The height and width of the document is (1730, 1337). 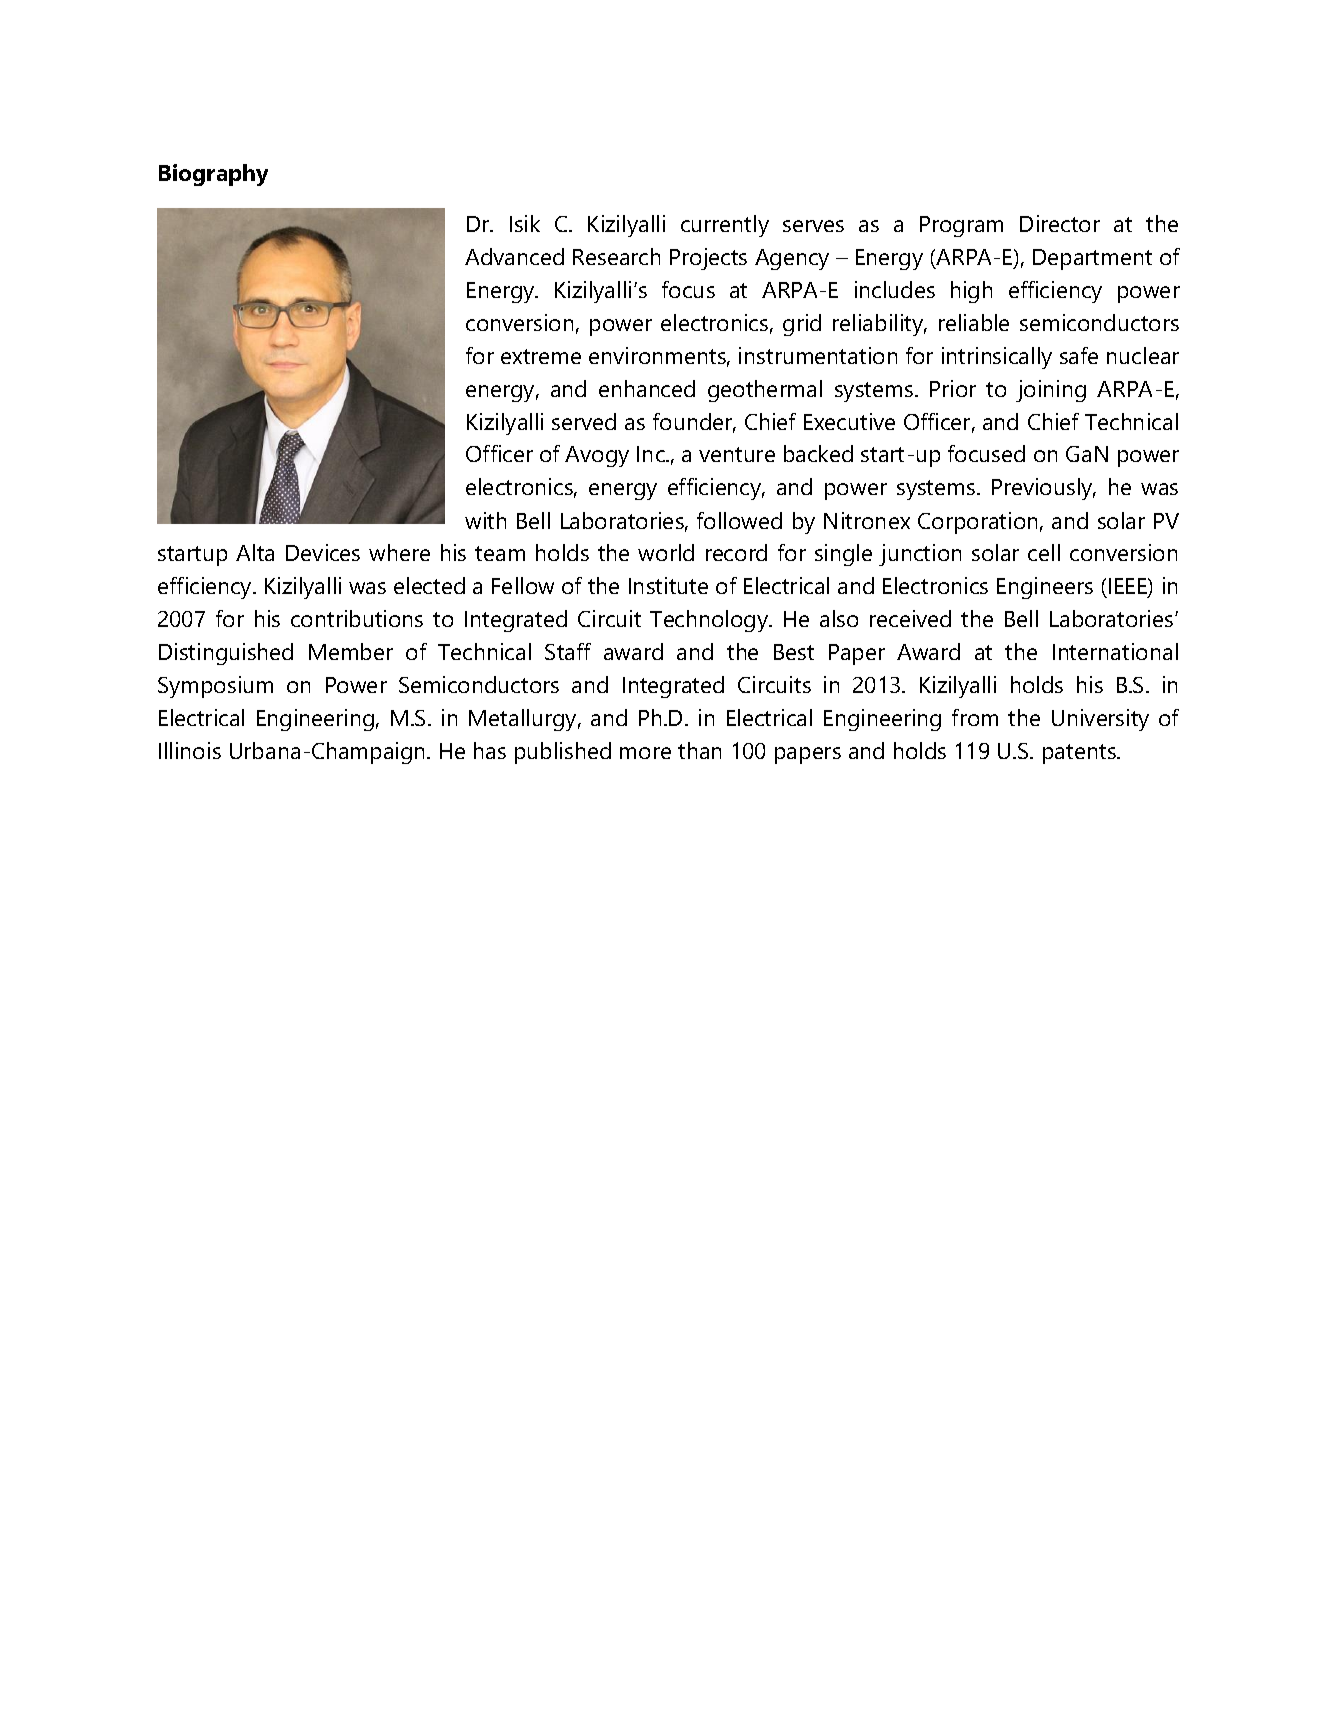 What do you see at coordinates (190, 750) in the document?
I see `Illinois` at bounding box center [190, 750].
